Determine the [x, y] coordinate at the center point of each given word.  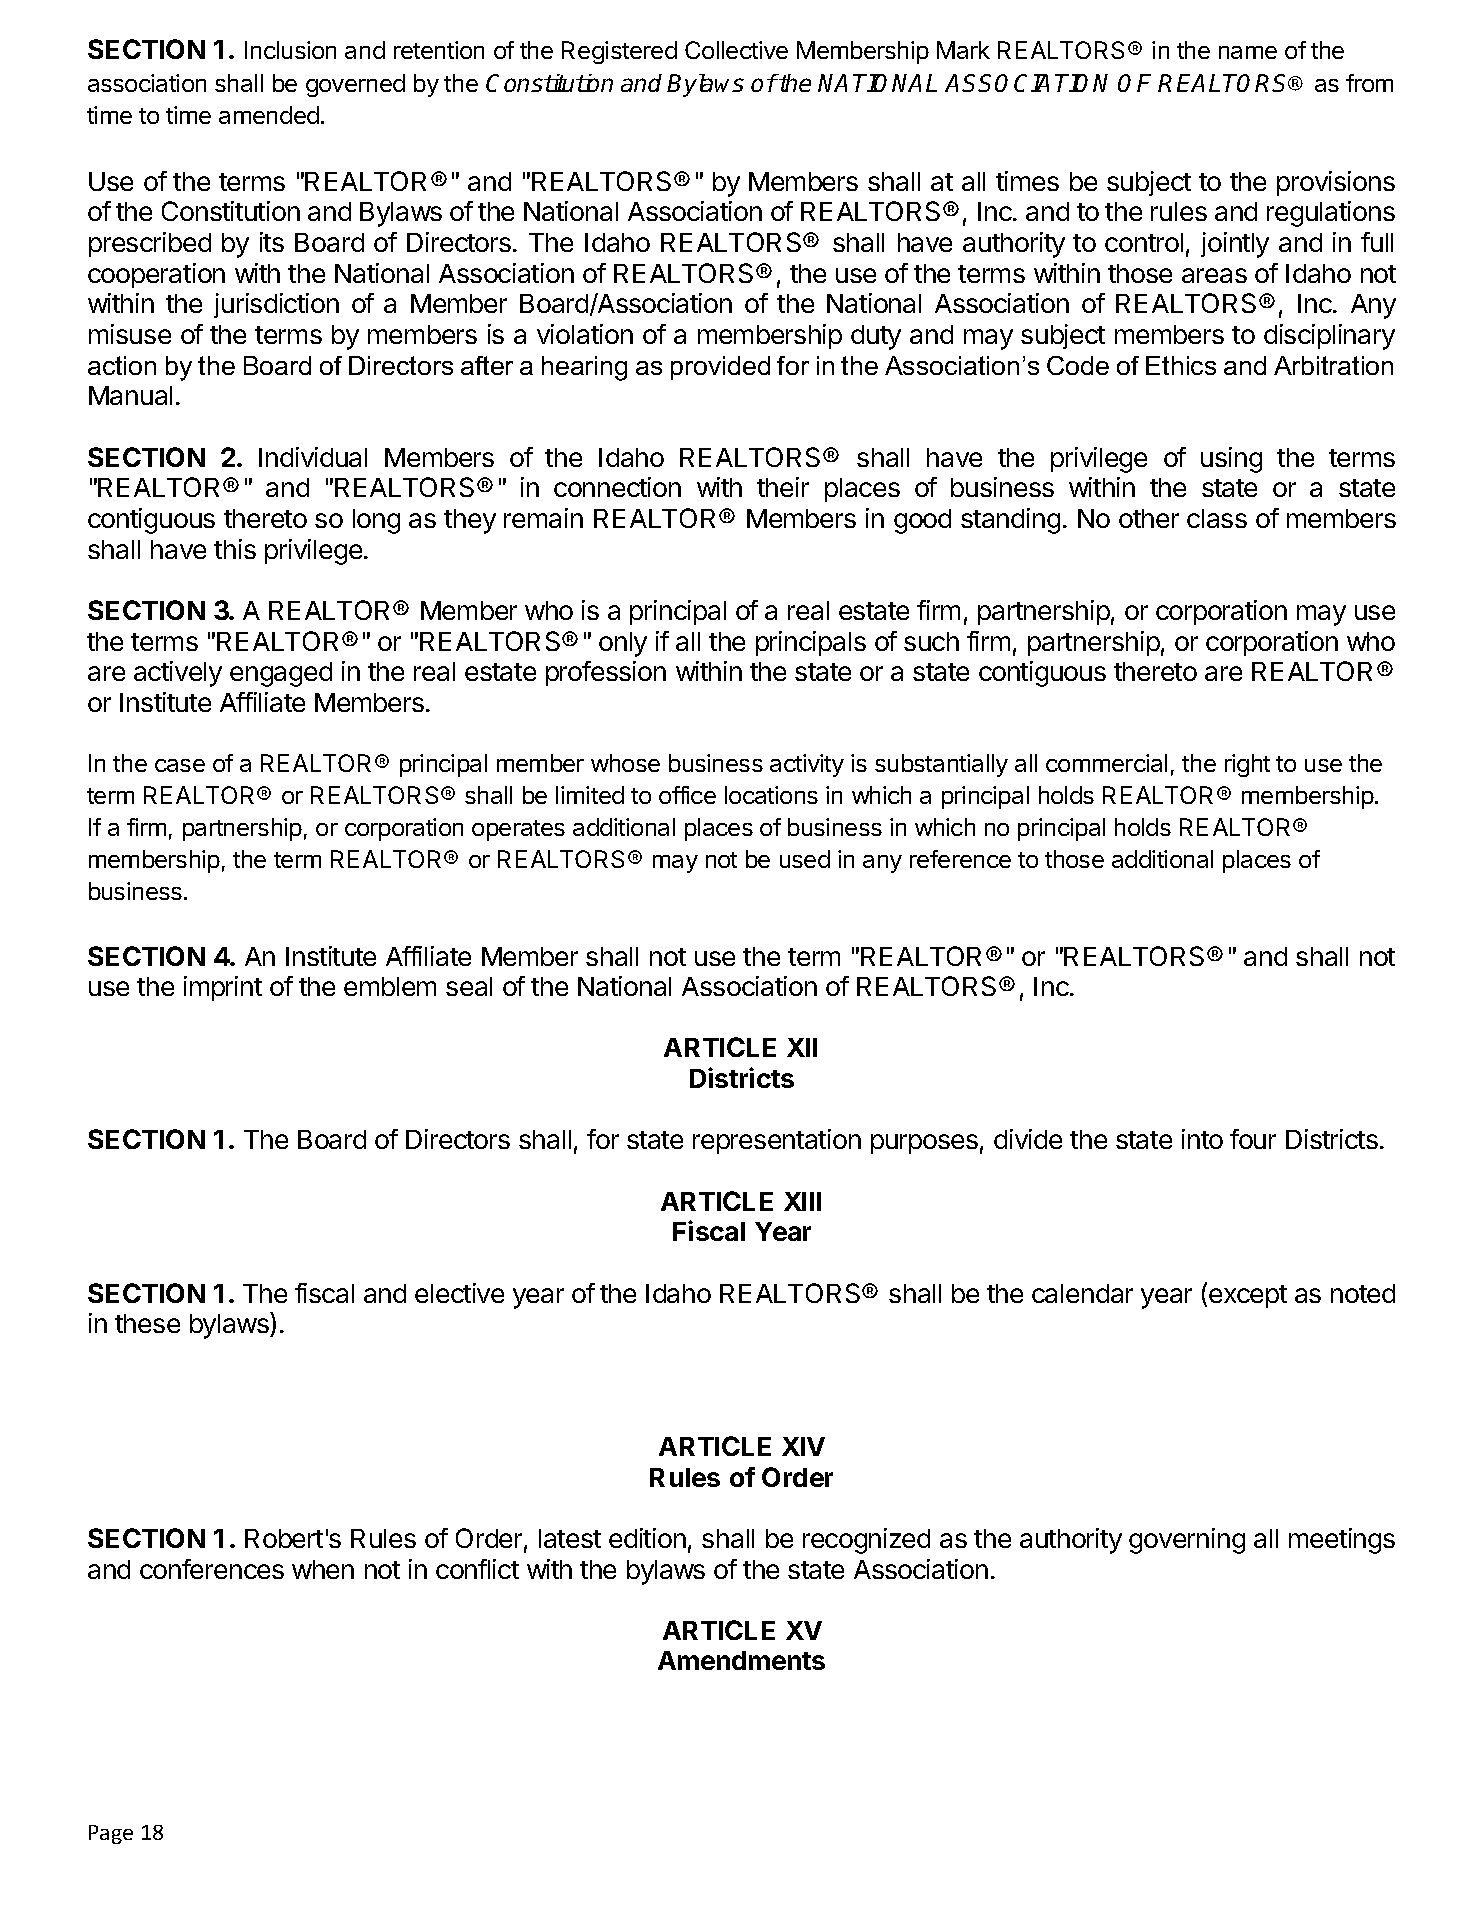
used [805, 859]
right [1247, 765]
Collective [736, 50]
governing [1187, 1541]
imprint [223, 988]
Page [111, 1834]
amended [269, 115]
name [1248, 52]
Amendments [741, 1660]
